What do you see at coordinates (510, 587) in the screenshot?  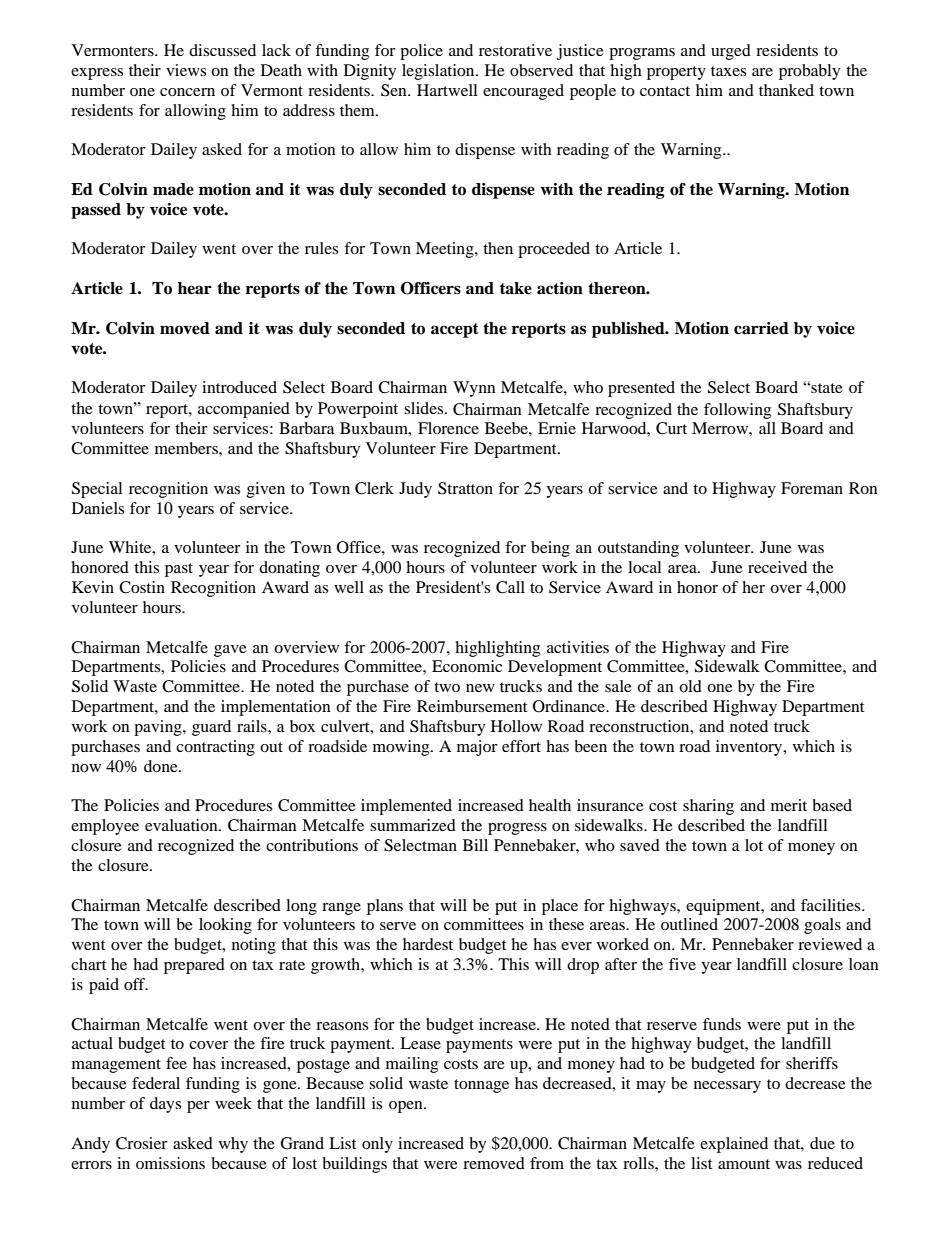 I see `Call` at bounding box center [510, 587].
